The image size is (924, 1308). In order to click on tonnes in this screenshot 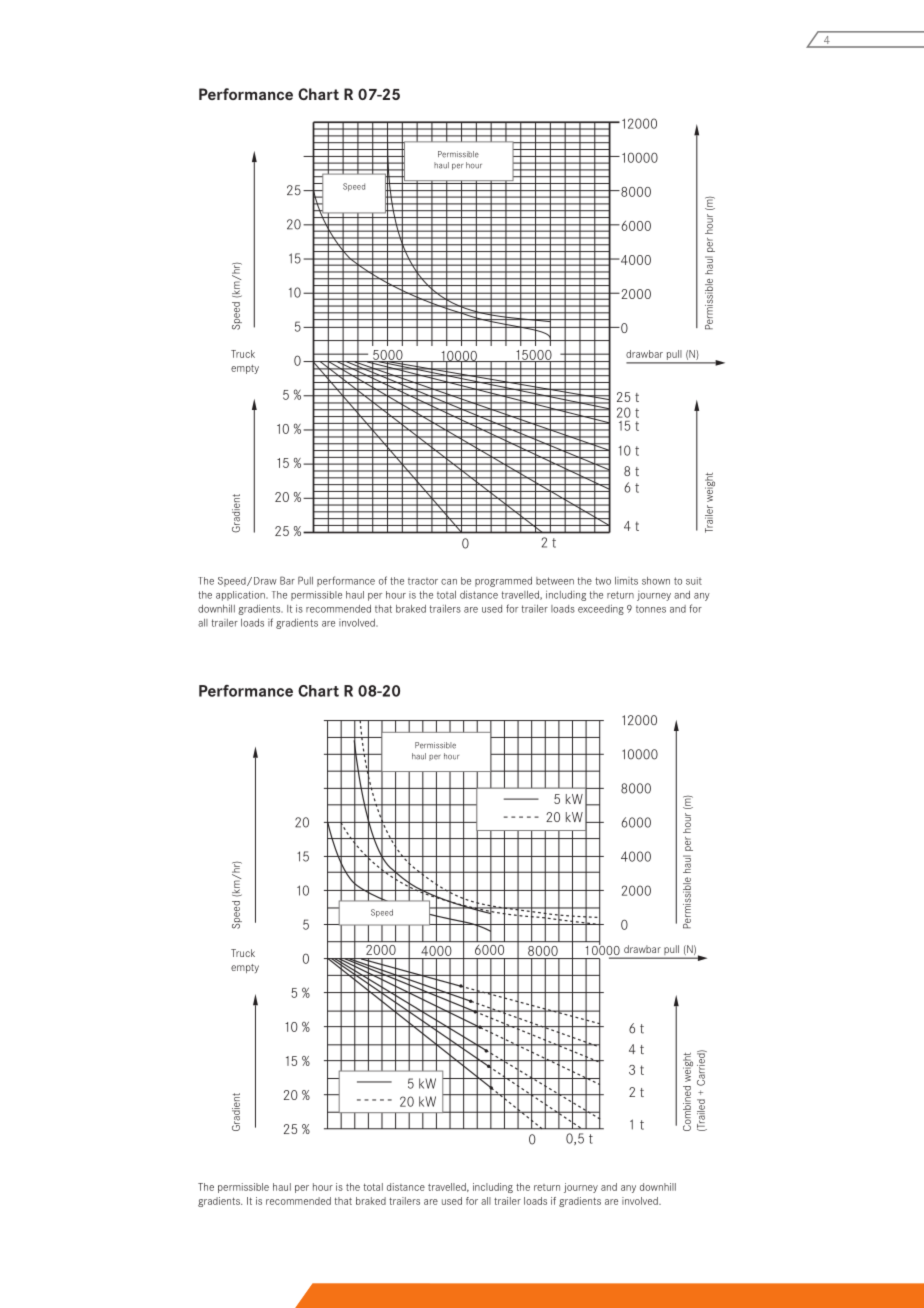, I will do `click(651, 609)`.
